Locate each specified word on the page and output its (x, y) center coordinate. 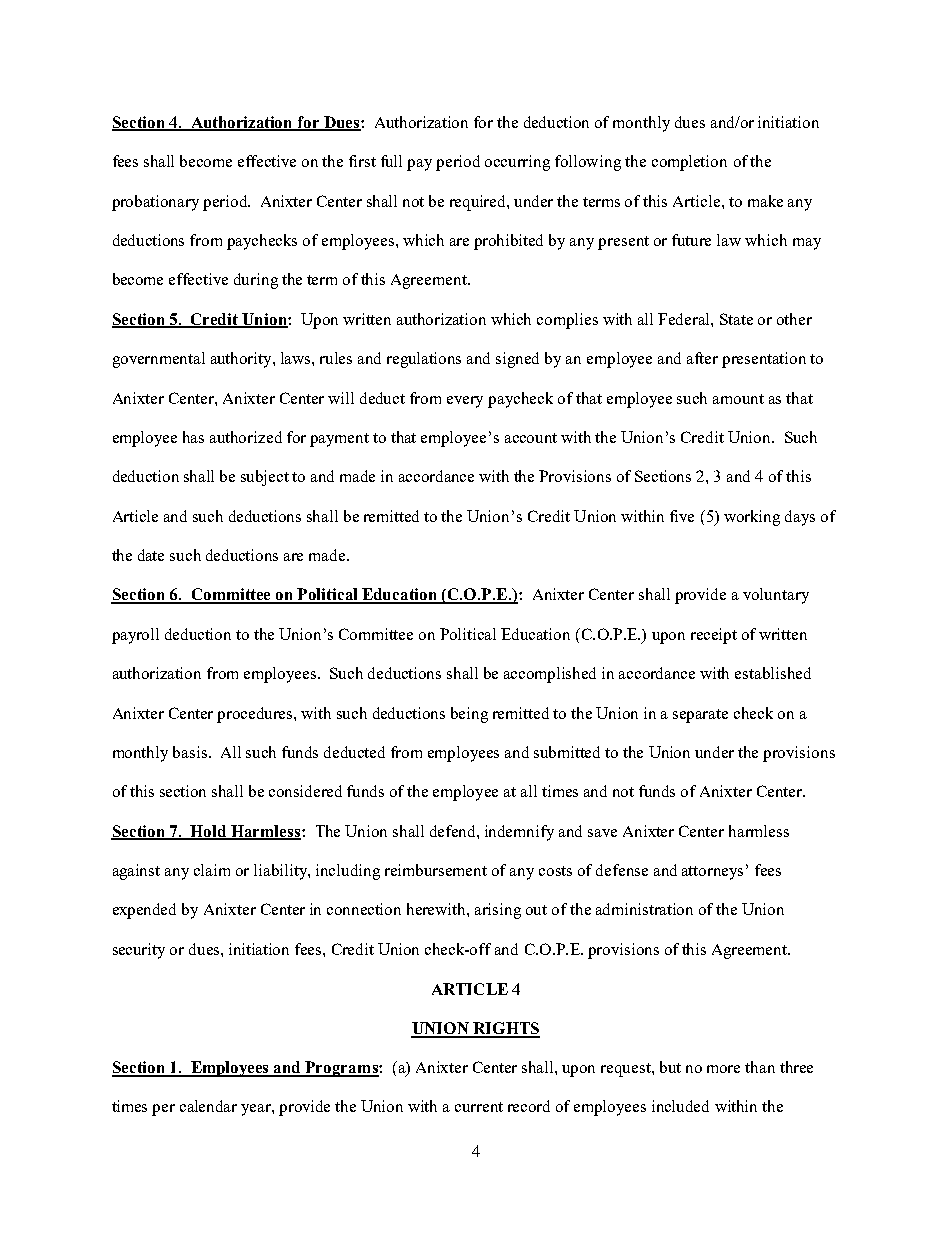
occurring (517, 163)
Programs (342, 1069)
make (765, 201)
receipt (714, 636)
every (465, 402)
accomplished (550, 675)
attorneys (712, 873)
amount (738, 399)
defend (454, 831)
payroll (135, 636)
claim (212, 870)
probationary (155, 203)
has (193, 437)
